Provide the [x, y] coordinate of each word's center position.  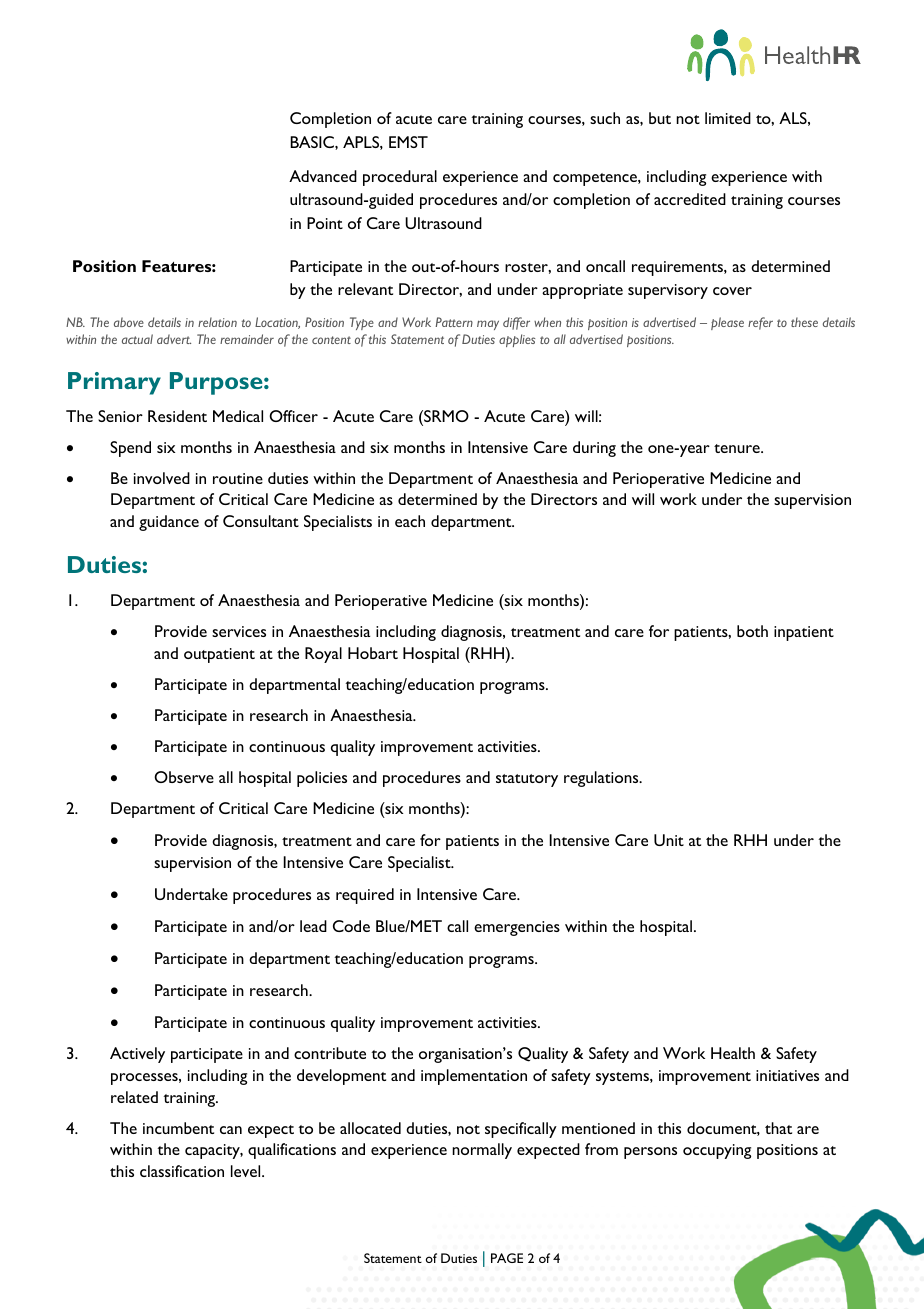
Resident [177, 416]
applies [517, 340]
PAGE [507, 1258]
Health [733, 1053]
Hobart [373, 653]
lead [313, 926]
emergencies [517, 928]
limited [728, 118]
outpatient [219, 655]
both [752, 631]
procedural [400, 178]
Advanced [323, 176]
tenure [738, 448]
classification [182, 1171]
